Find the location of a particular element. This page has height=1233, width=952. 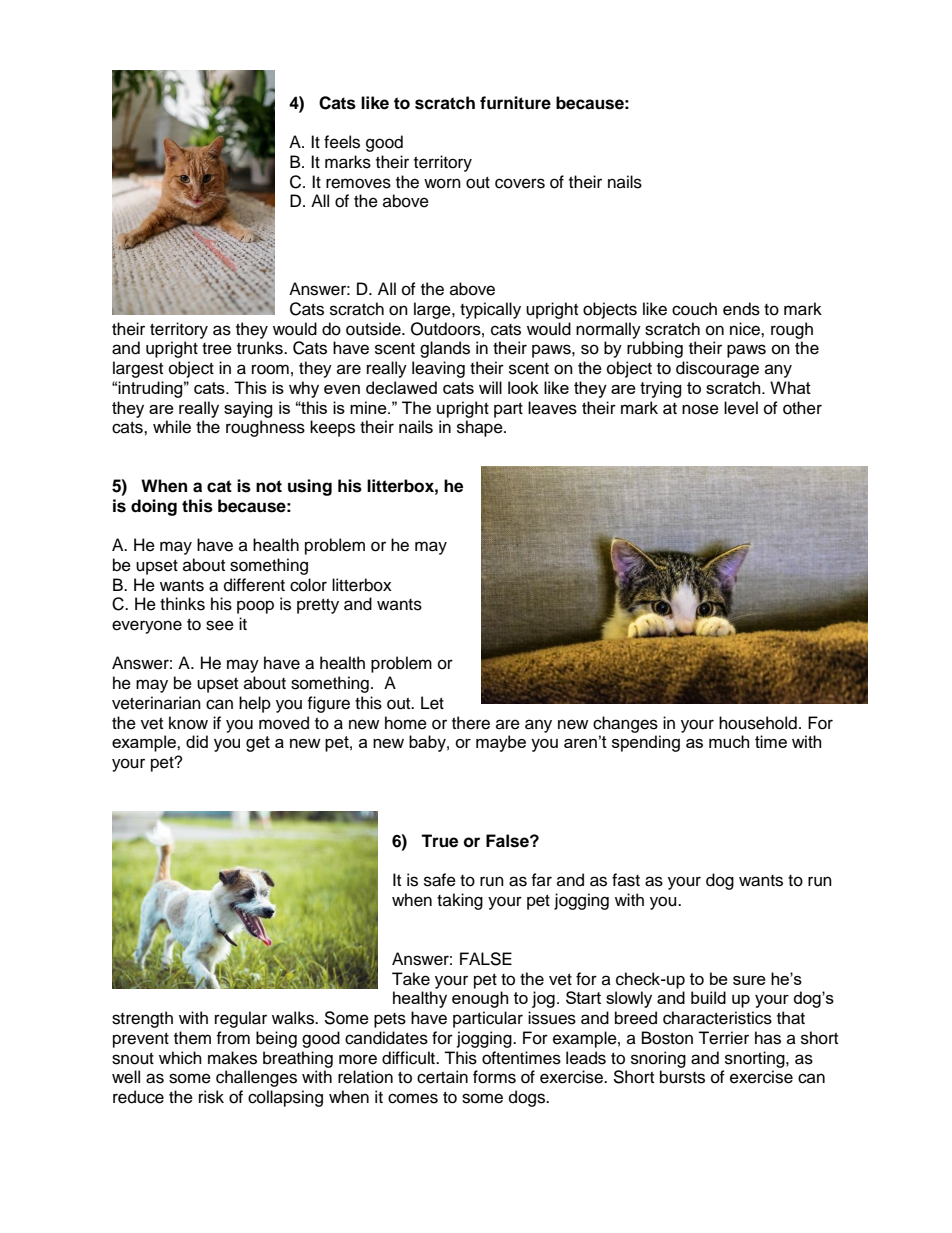

household is located at coordinates (758, 723).
